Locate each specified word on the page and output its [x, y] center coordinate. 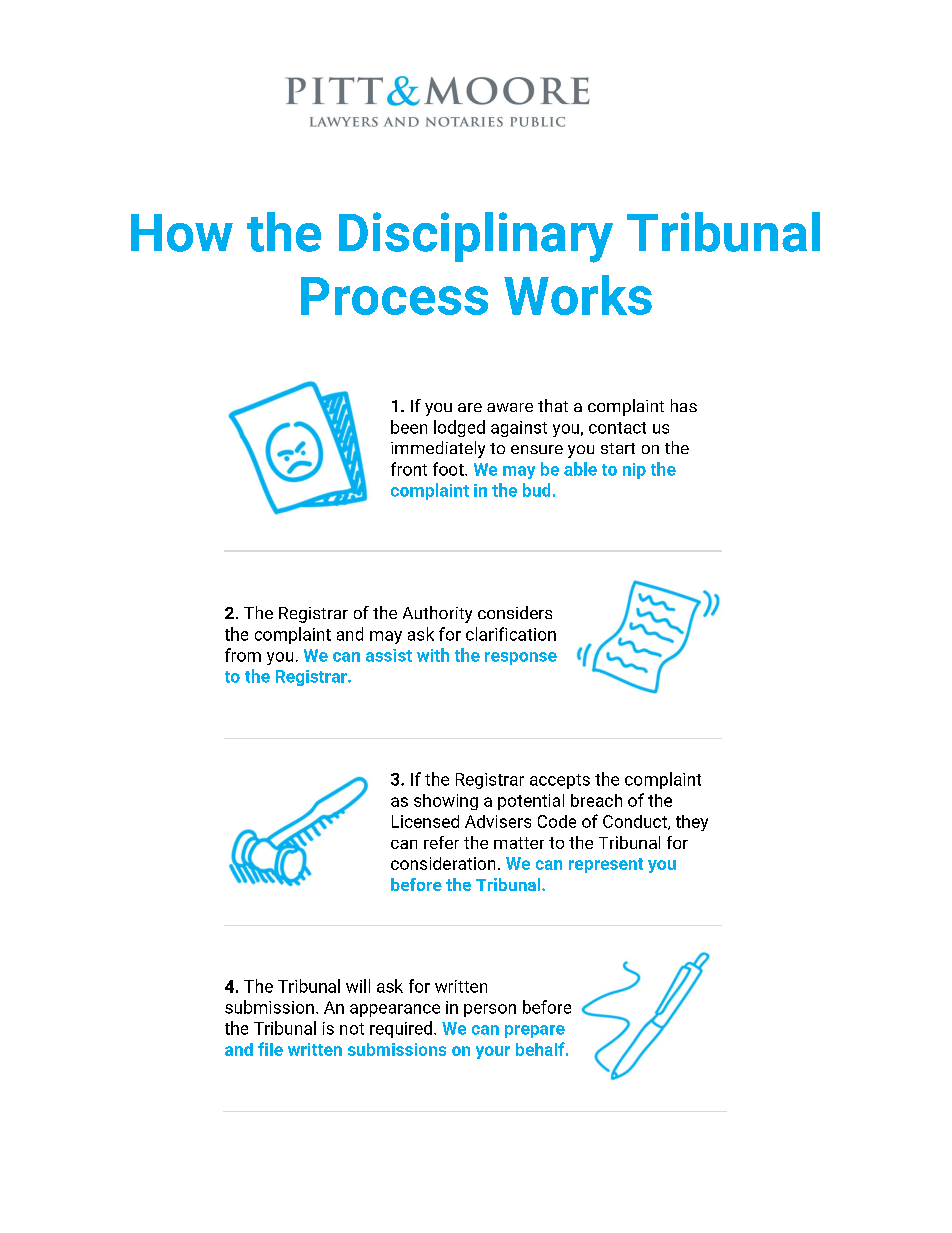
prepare [535, 1031]
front [409, 469]
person [490, 1010]
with [433, 655]
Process [394, 296]
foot [449, 469]
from [243, 655]
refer [441, 842]
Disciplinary [476, 237]
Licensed [425, 821]
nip [634, 471]
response [521, 658]
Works [578, 295]
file [270, 1049]
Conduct [636, 822]
